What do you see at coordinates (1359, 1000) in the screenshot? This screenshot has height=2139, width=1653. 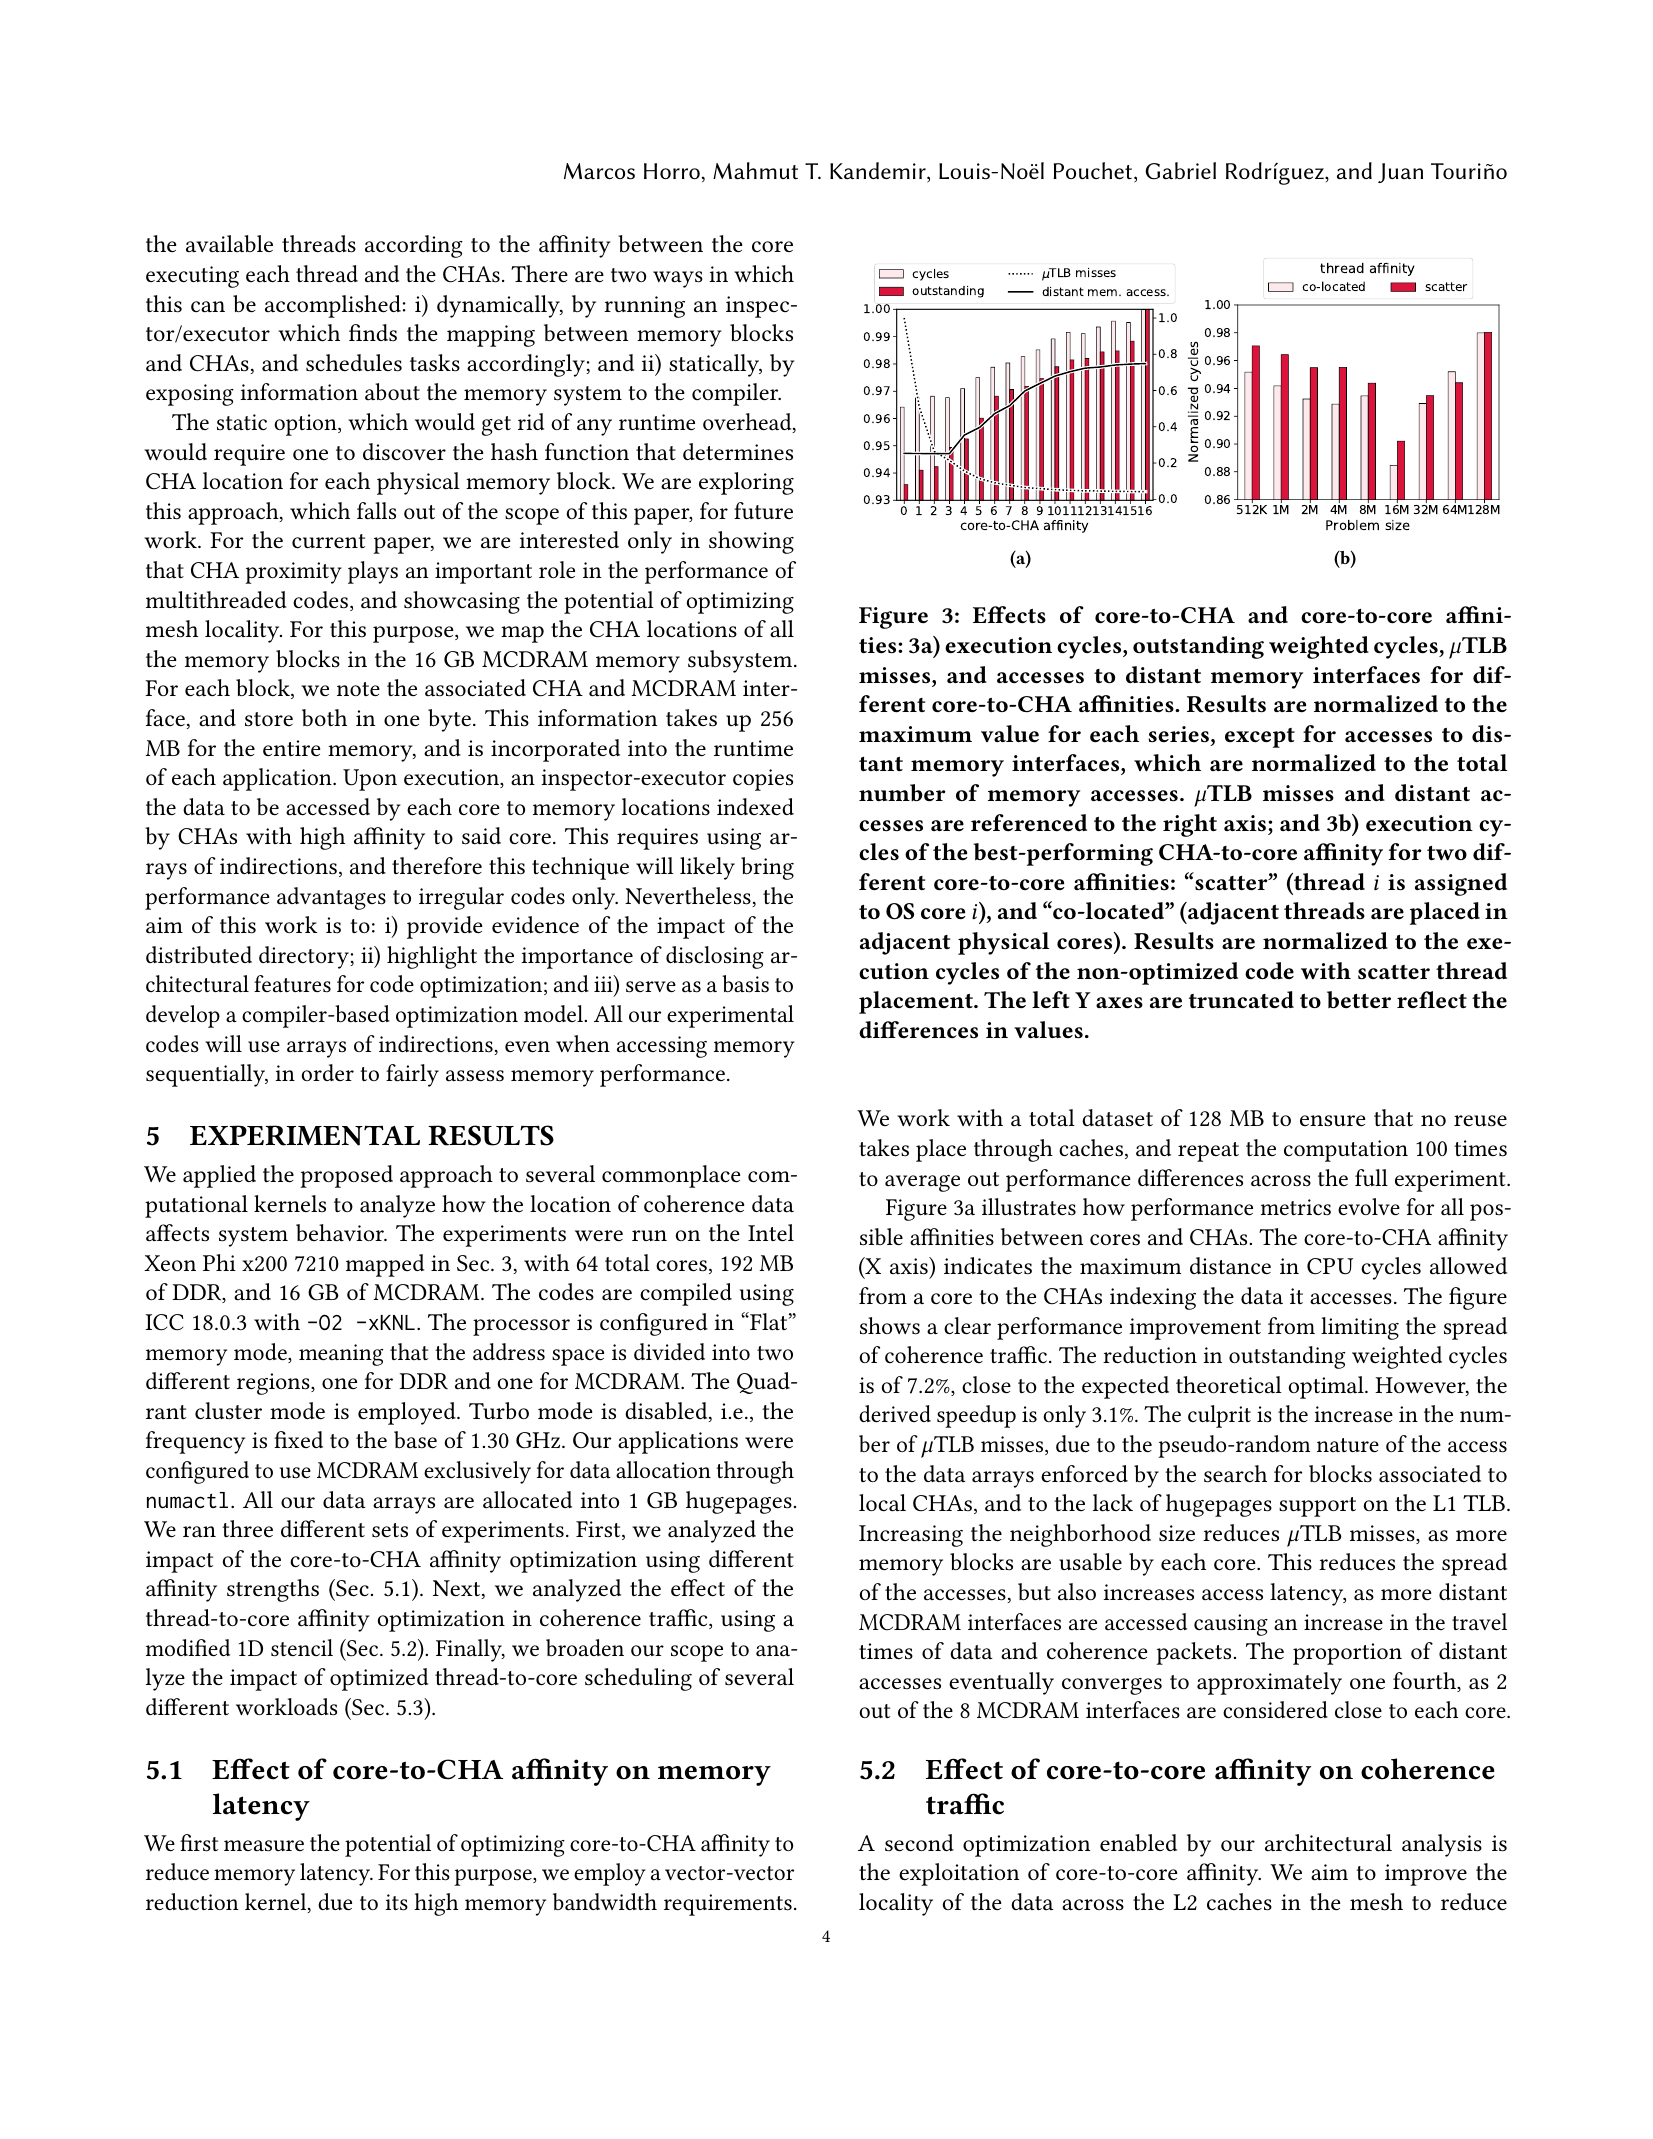 I see `better` at bounding box center [1359, 1000].
